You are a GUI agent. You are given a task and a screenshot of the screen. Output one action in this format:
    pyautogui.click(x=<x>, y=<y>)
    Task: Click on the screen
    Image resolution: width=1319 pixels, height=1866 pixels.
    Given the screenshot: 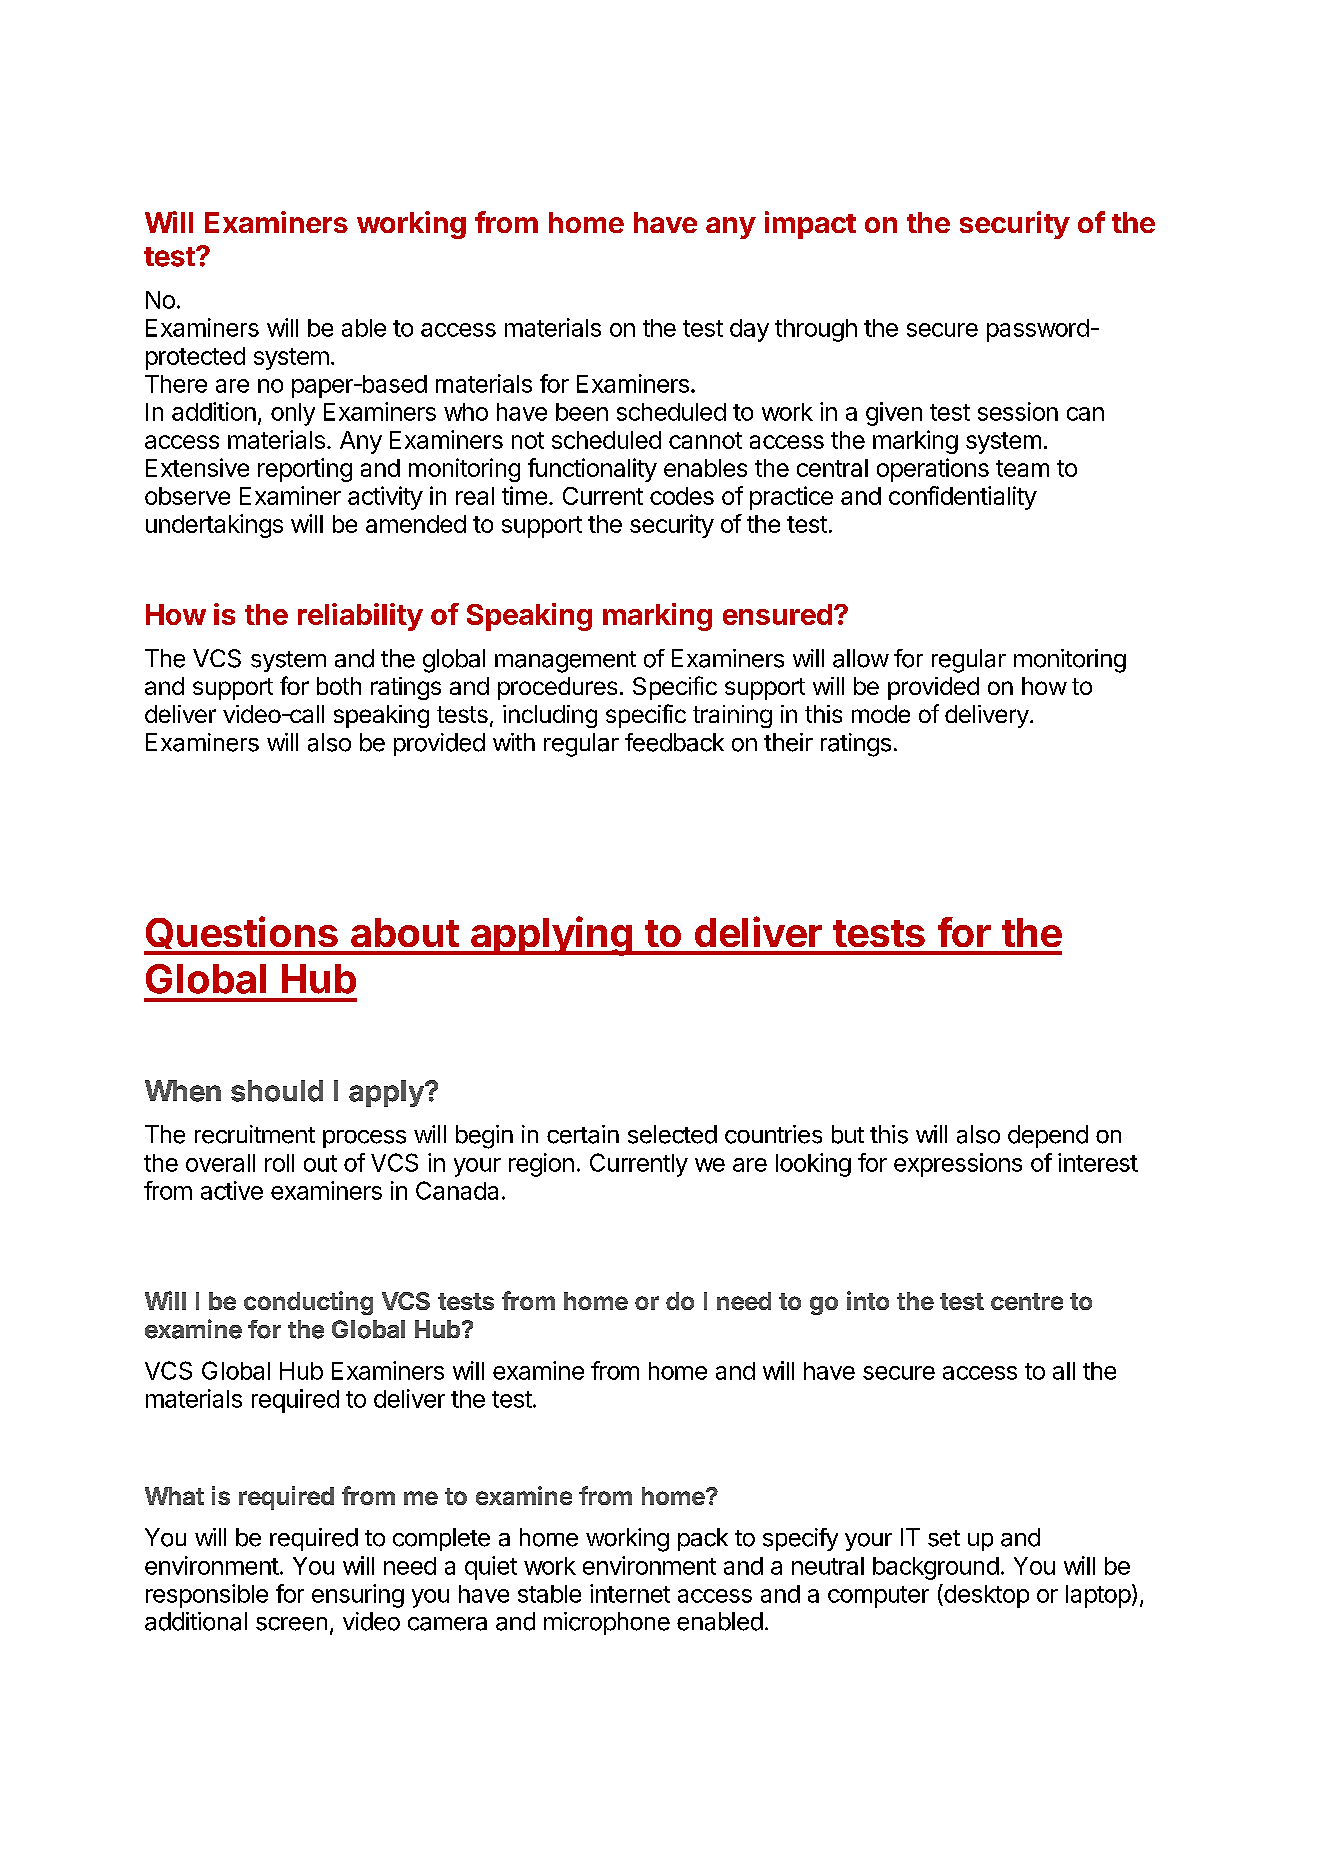 What is the action you would take?
    pyautogui.click(x=291, y=1624)
